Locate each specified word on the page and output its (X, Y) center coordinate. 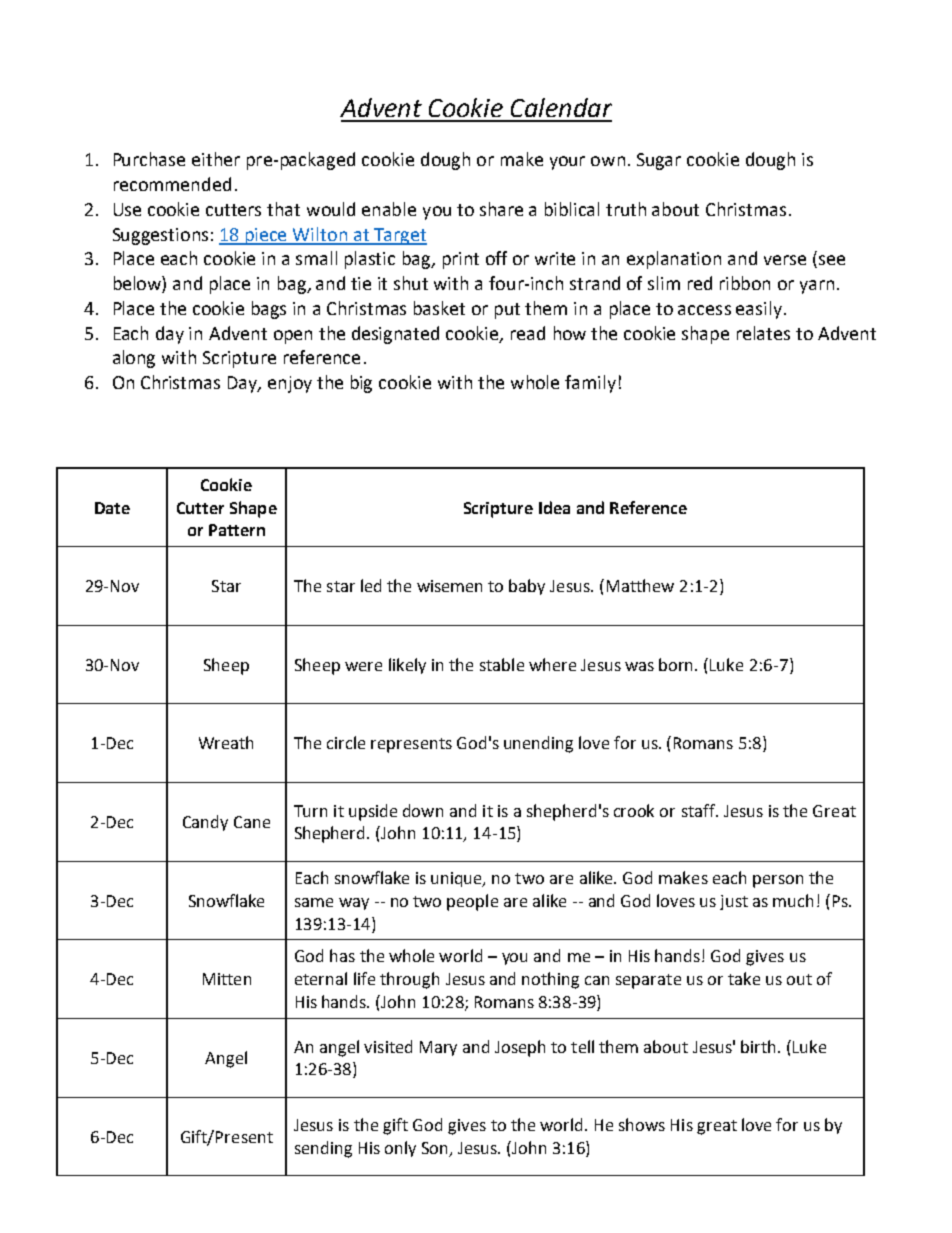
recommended (172, 184)
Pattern (237, 530)
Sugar (659, 161)
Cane (252, 822)
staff (699, 810)
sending (323, 1149)
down (423, 810)
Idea (554, 507)
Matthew (640, 585)
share (501, 209)
